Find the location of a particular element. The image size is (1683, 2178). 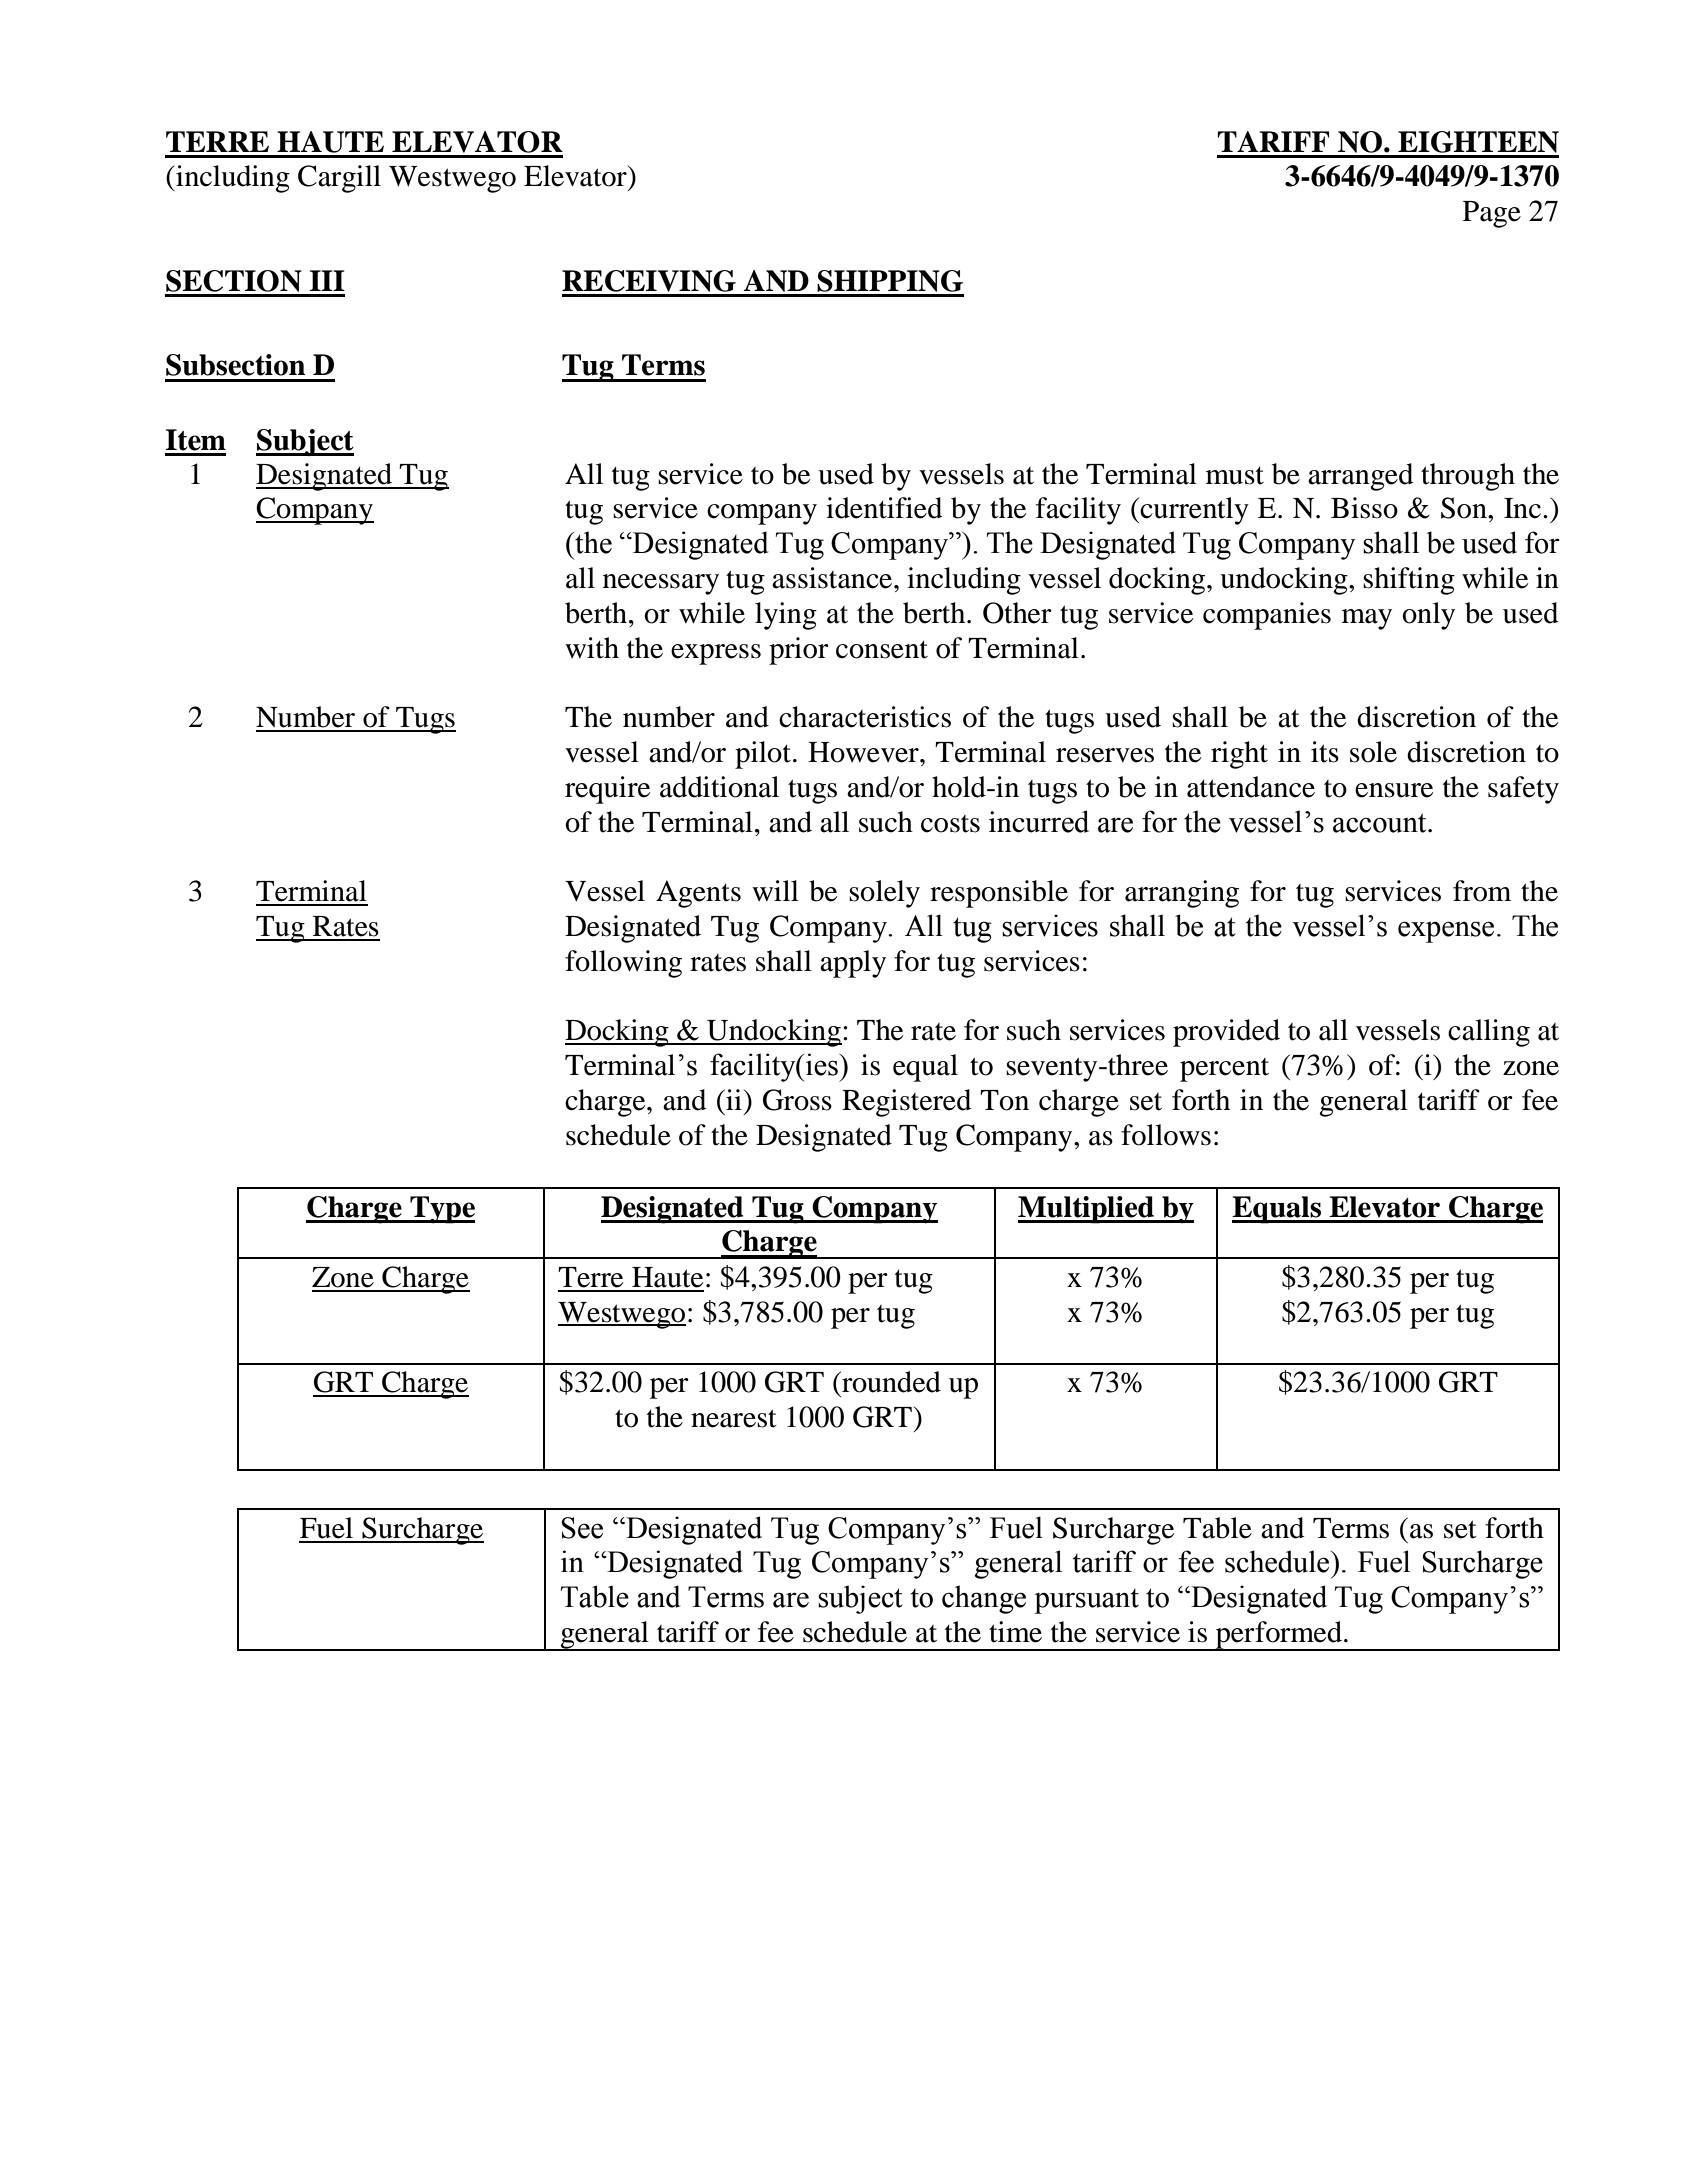

Item is located at coordinates (196, 440).
